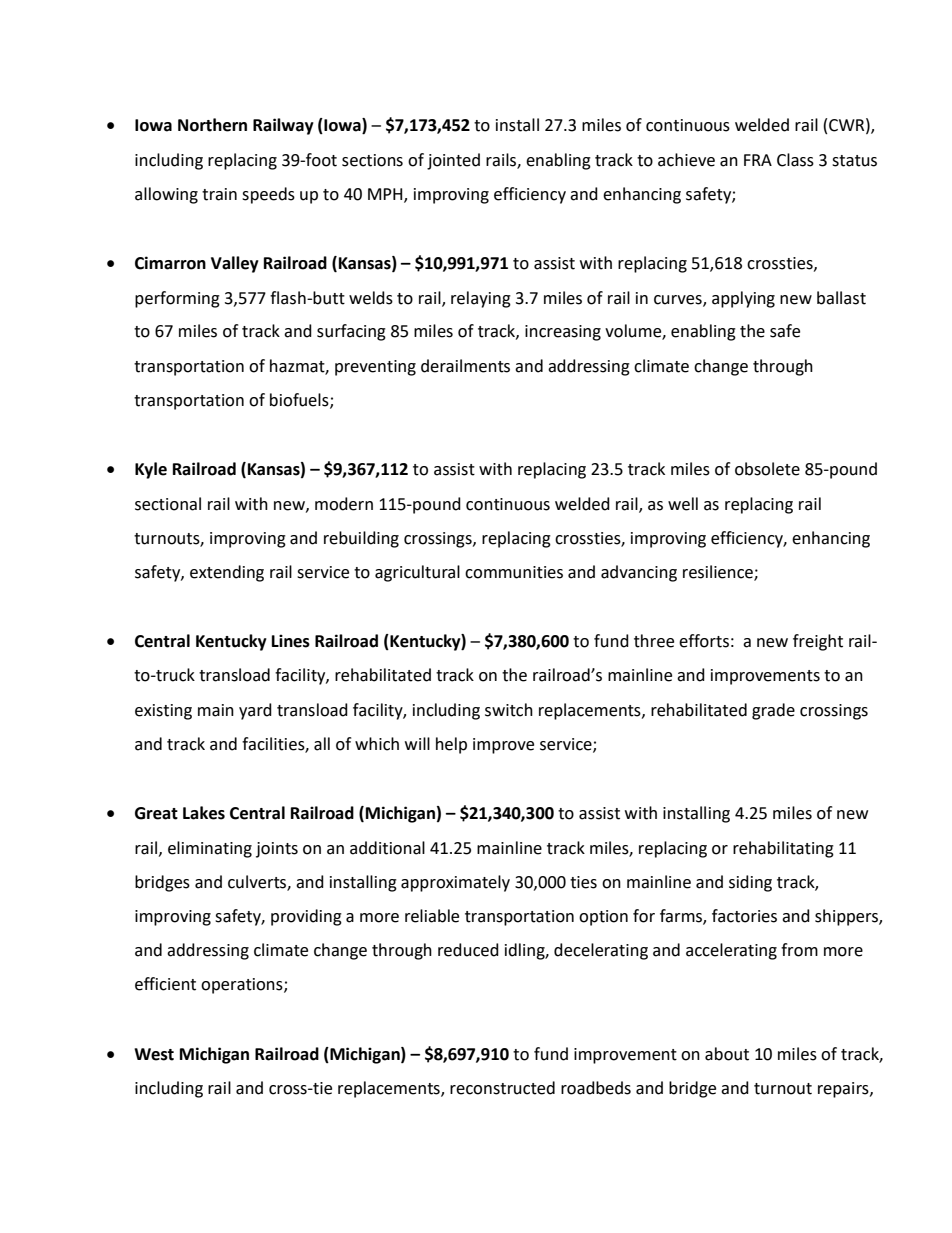  What do you see at coordinates (154, 1054) in the screenshot?
I see `West` at bounding box center [154, 1054].
